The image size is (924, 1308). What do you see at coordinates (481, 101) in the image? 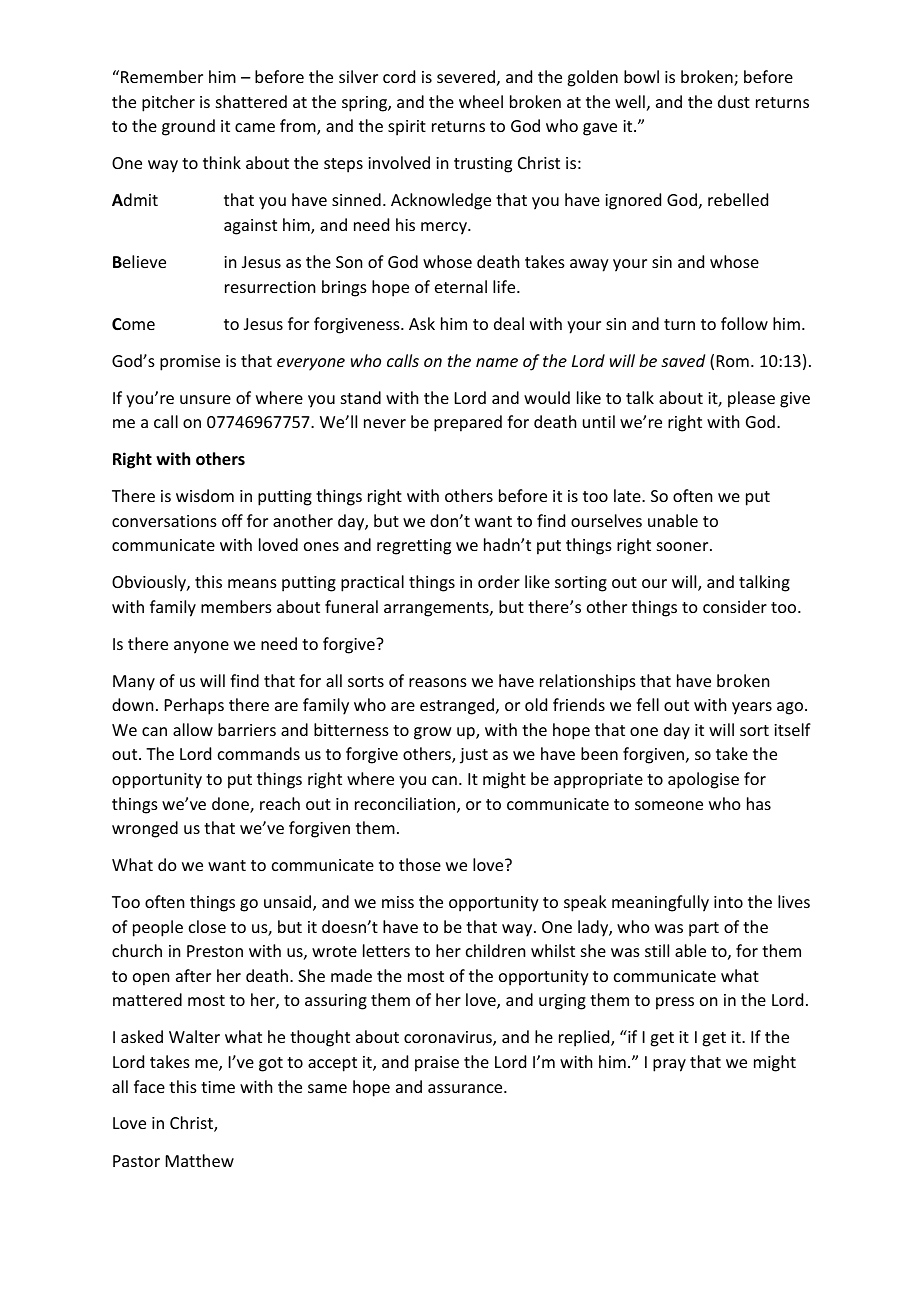
I see `wheel` at bounding box center [481, 101].
